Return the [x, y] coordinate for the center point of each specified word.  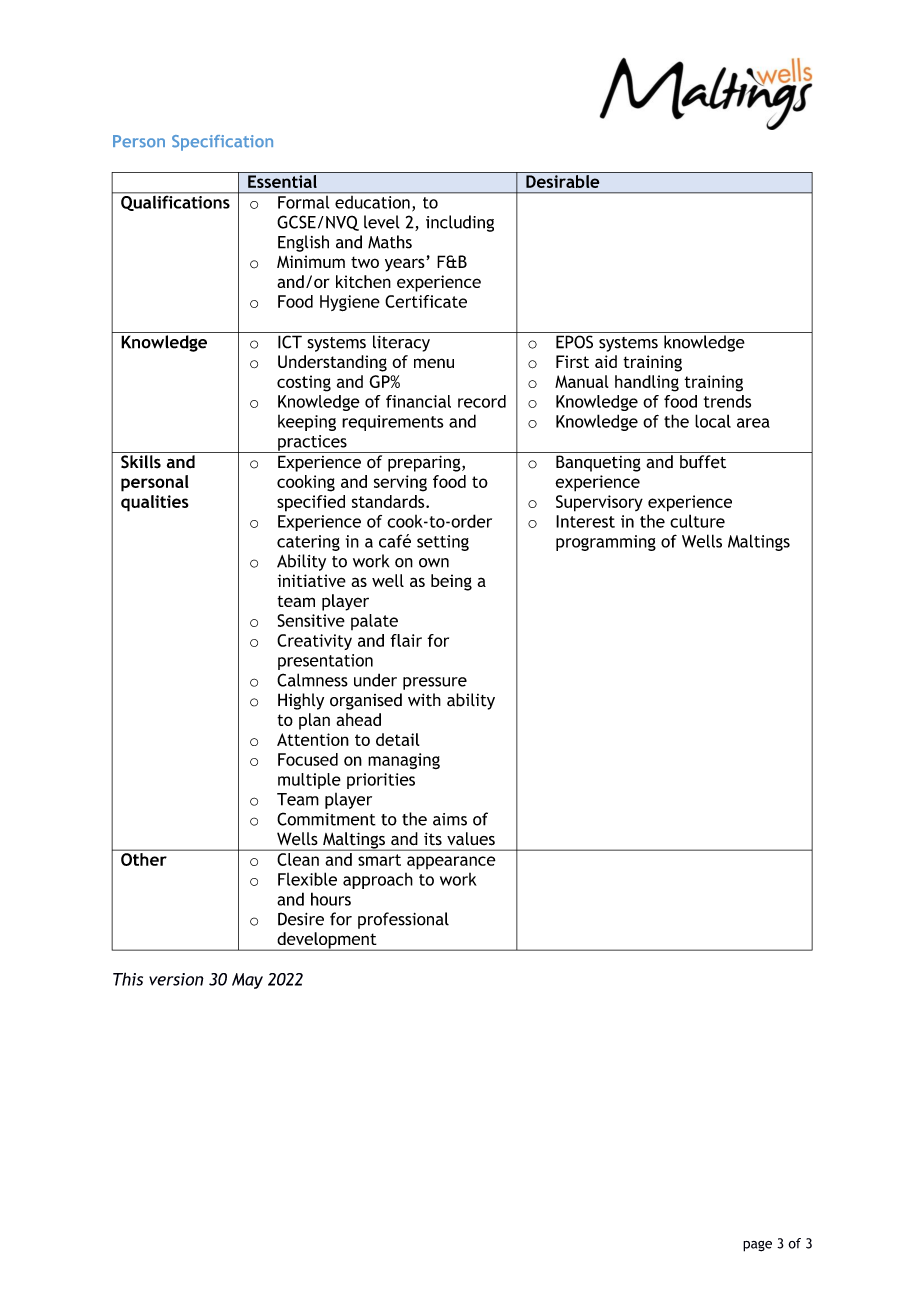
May [247, 981]
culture [697, 521]
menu [434, 363]
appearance [451, 863]
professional [403, 920]
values [471, 839]
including [460, 223]
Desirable [563, 180]
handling [647, 383]
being [451, 582]
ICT [290, 342]
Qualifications [175, 202]
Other [144, 858]
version [176, 979]
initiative [311, 580]
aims [450, 819]
